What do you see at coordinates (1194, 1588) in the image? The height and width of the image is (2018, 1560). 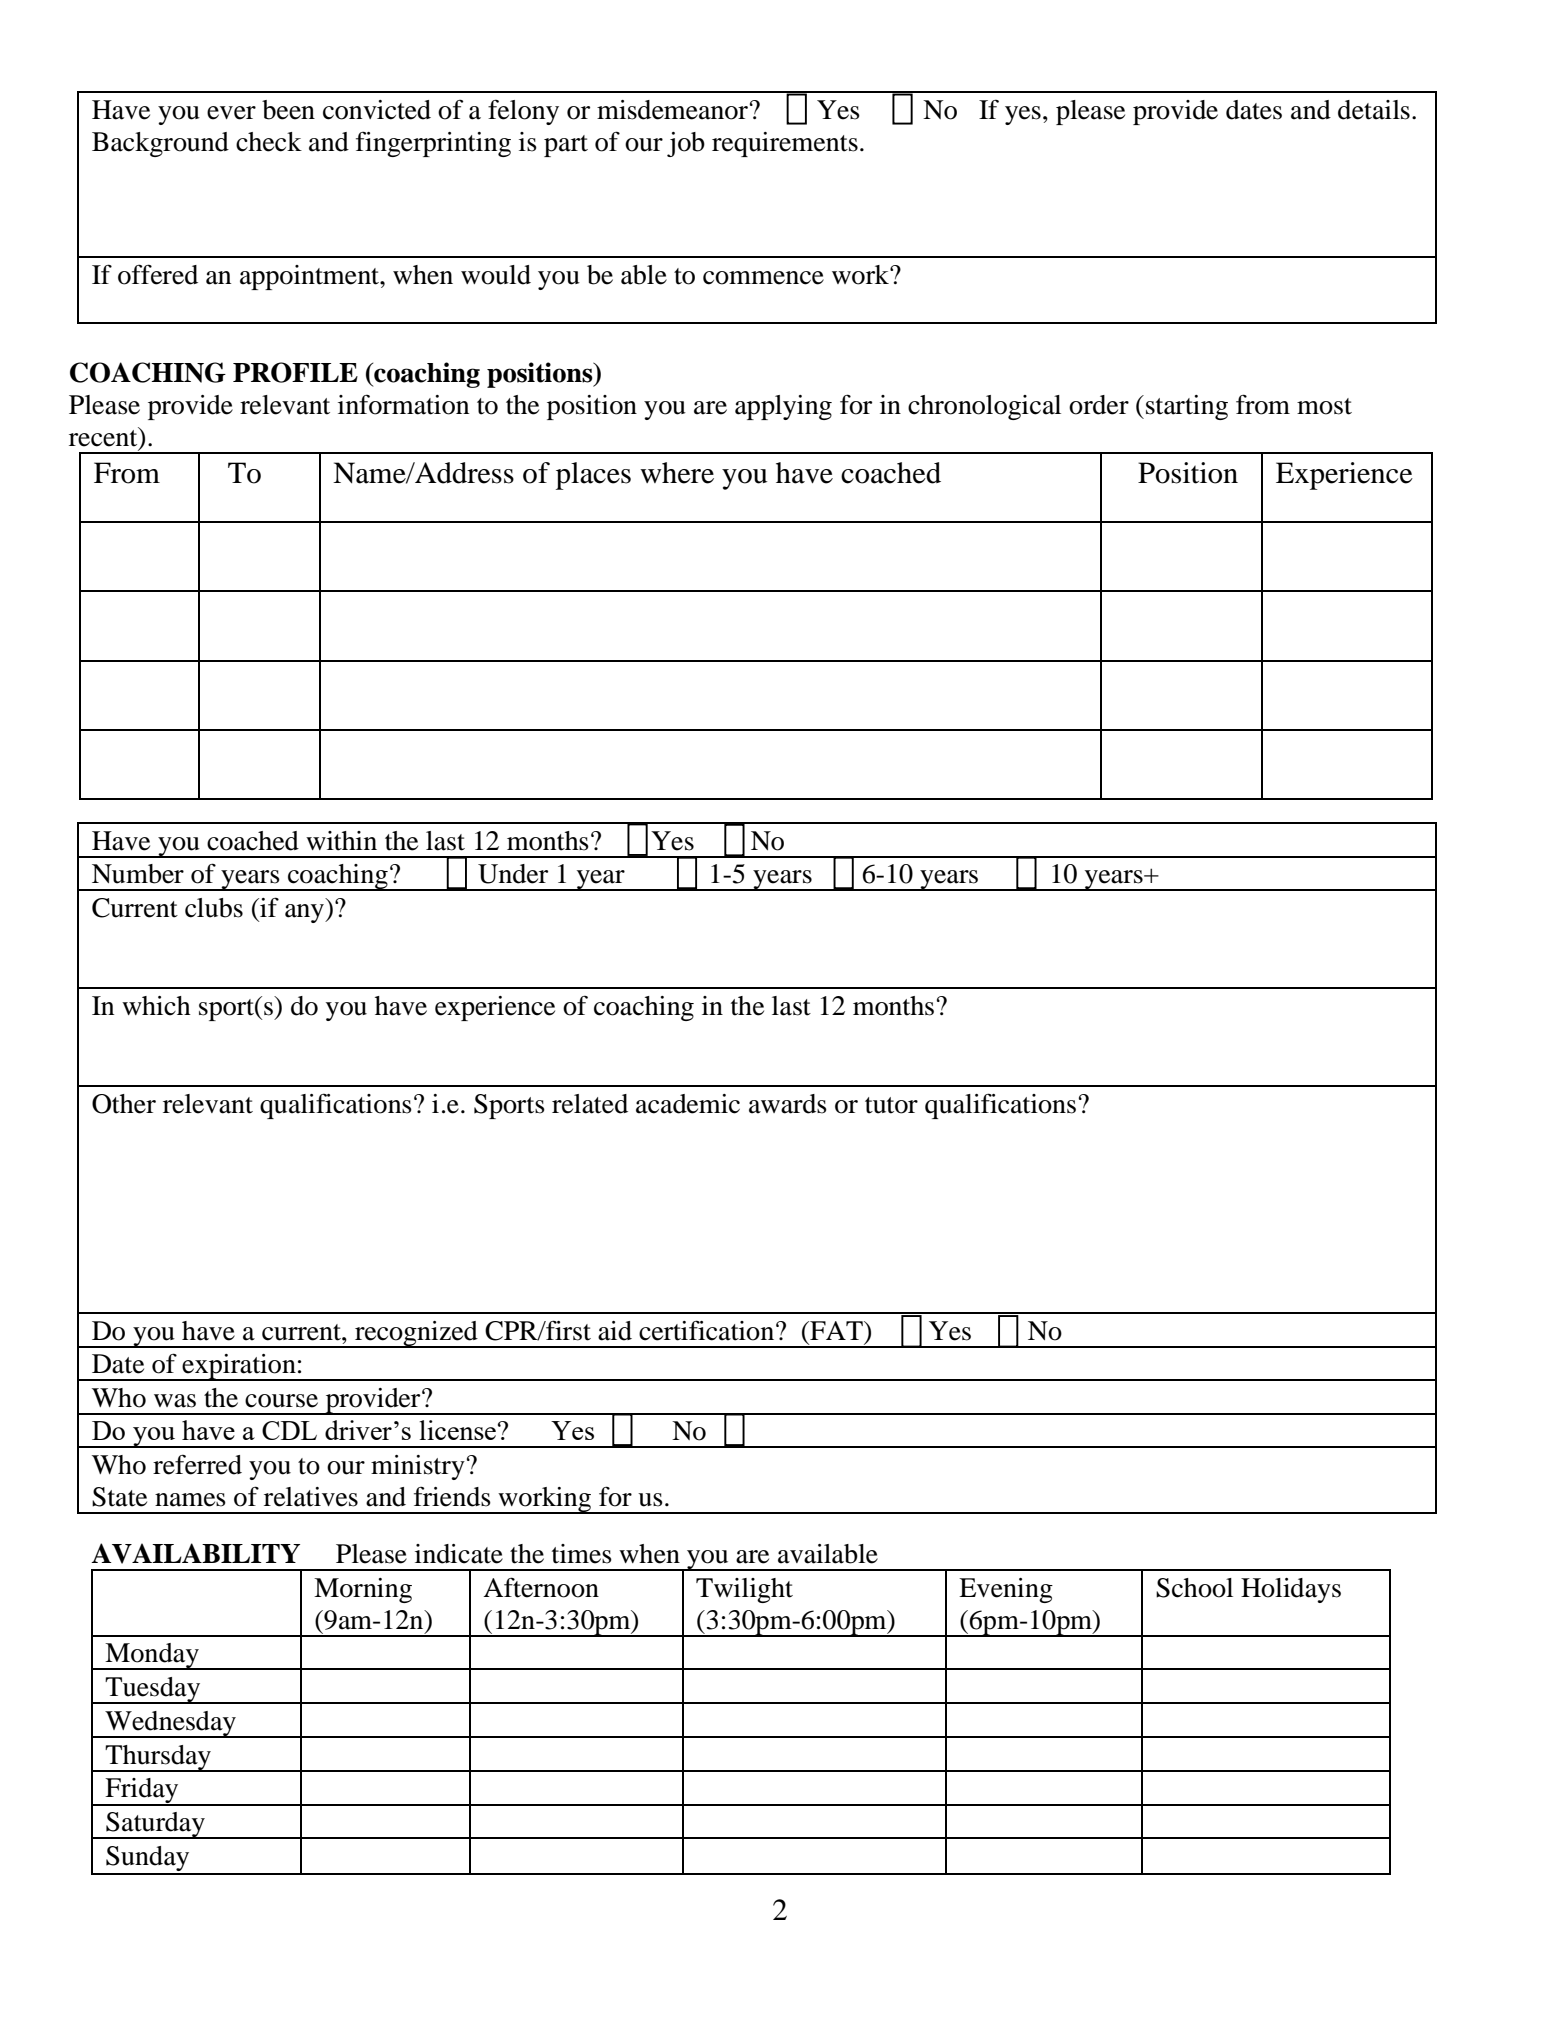 I see `School` at bounding box center [1194, 1588].
